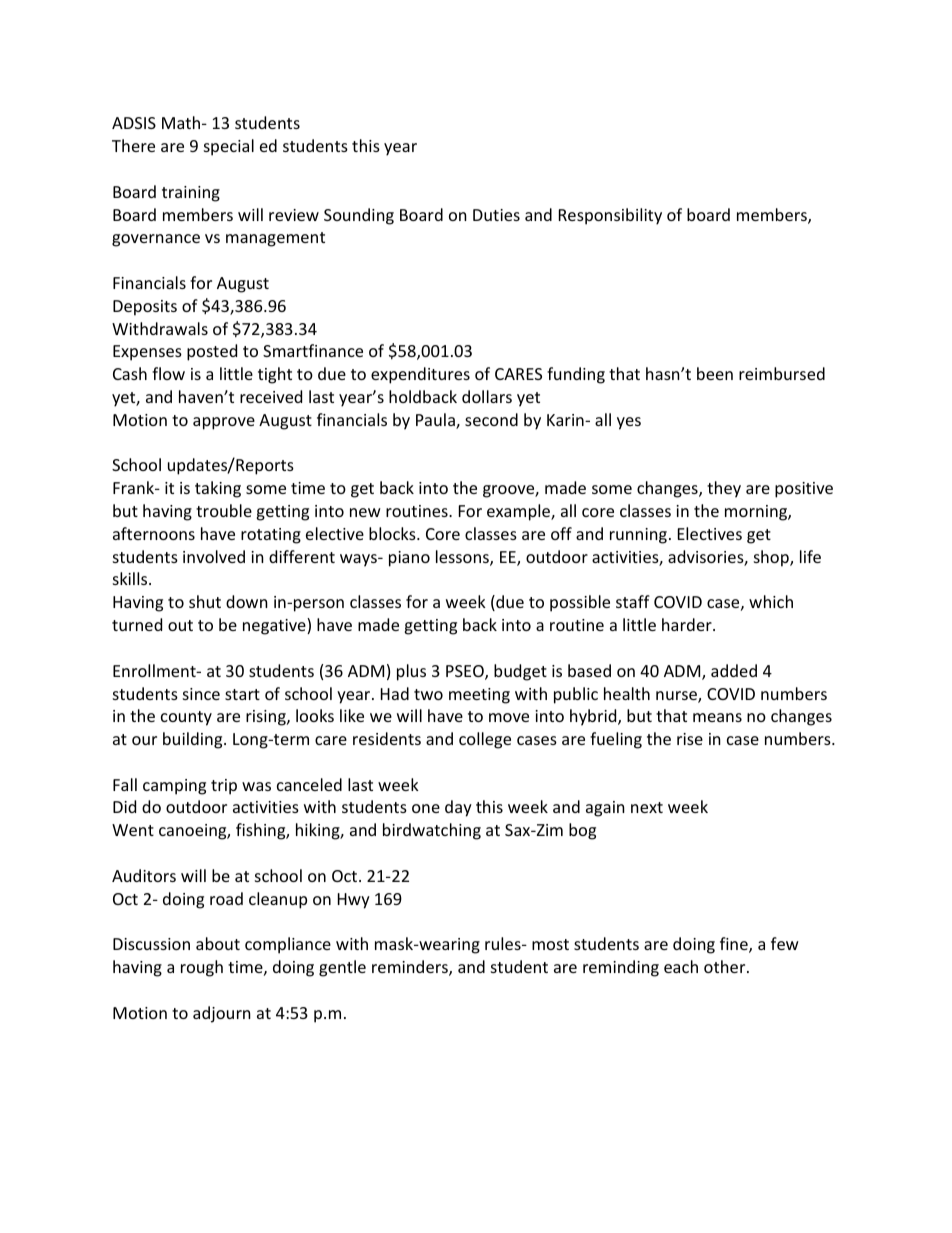 Image resolution: width=952 pixels, height=1233 pixels. I want to click on since, so click(201, 694).
